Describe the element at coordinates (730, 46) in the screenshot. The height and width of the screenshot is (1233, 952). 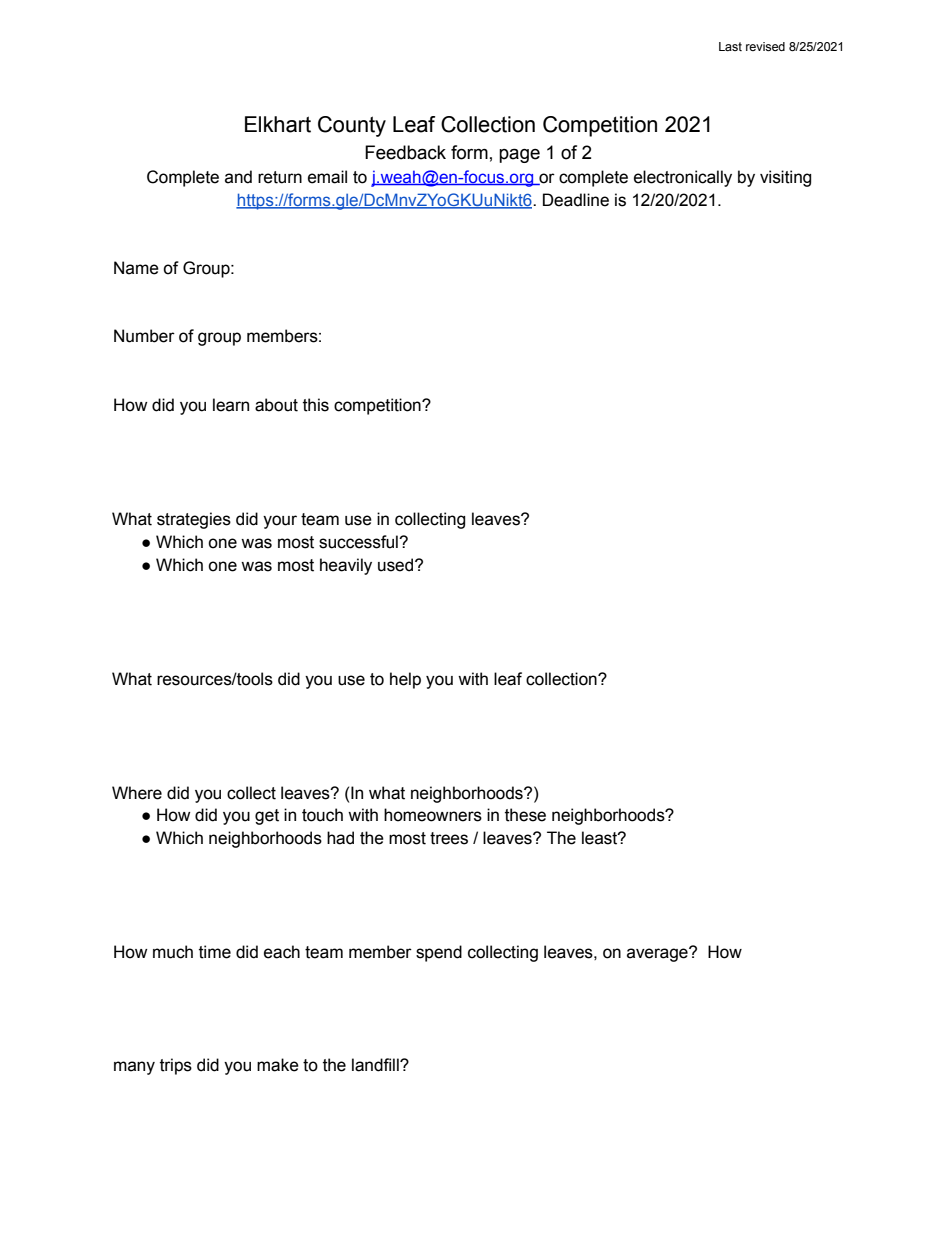
I see `Last` at that location.
